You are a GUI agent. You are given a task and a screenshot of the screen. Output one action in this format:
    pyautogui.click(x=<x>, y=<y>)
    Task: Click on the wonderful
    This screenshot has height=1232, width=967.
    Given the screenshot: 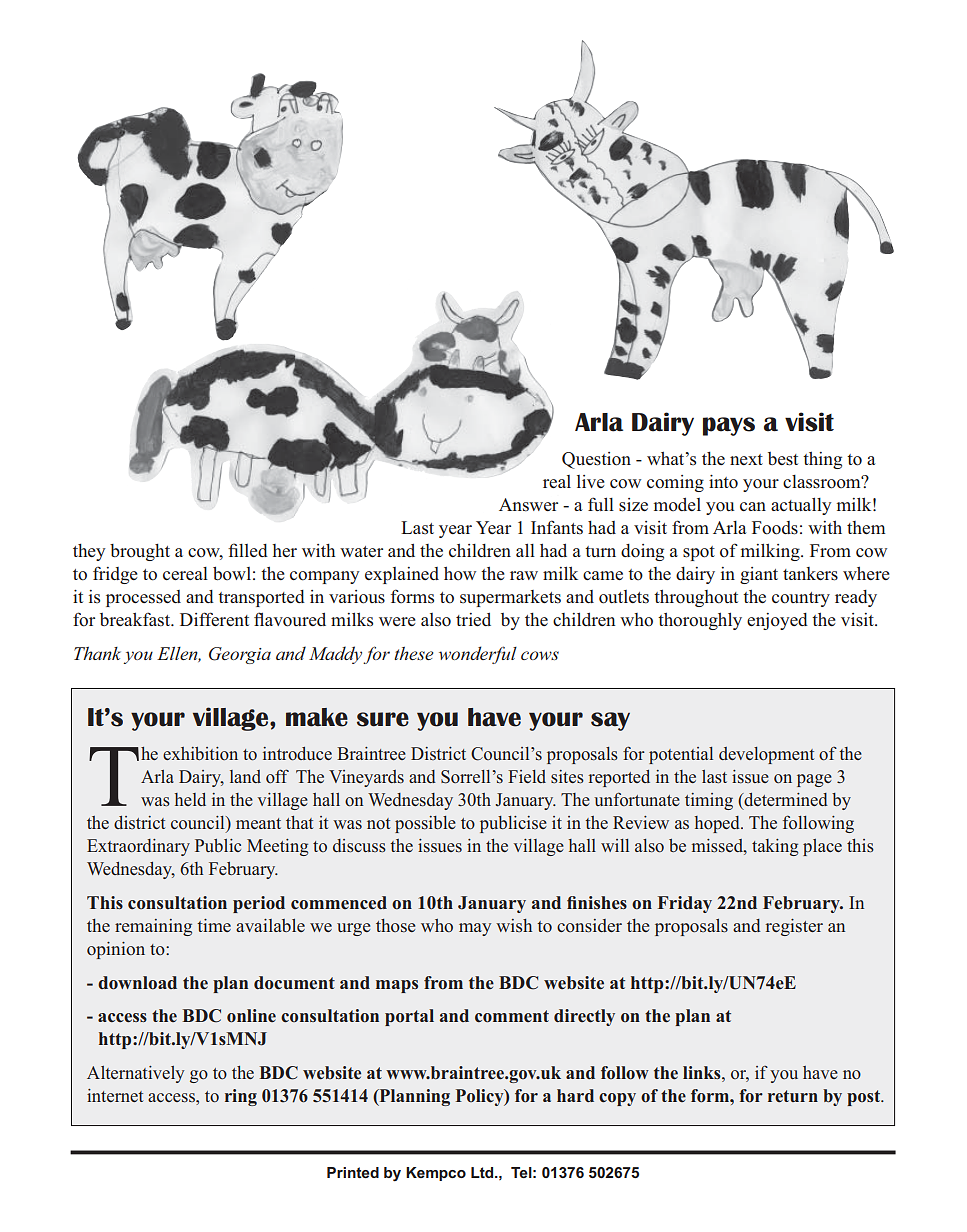 What is the action you would take?
    pyautogui.click(x=478, y=655)
